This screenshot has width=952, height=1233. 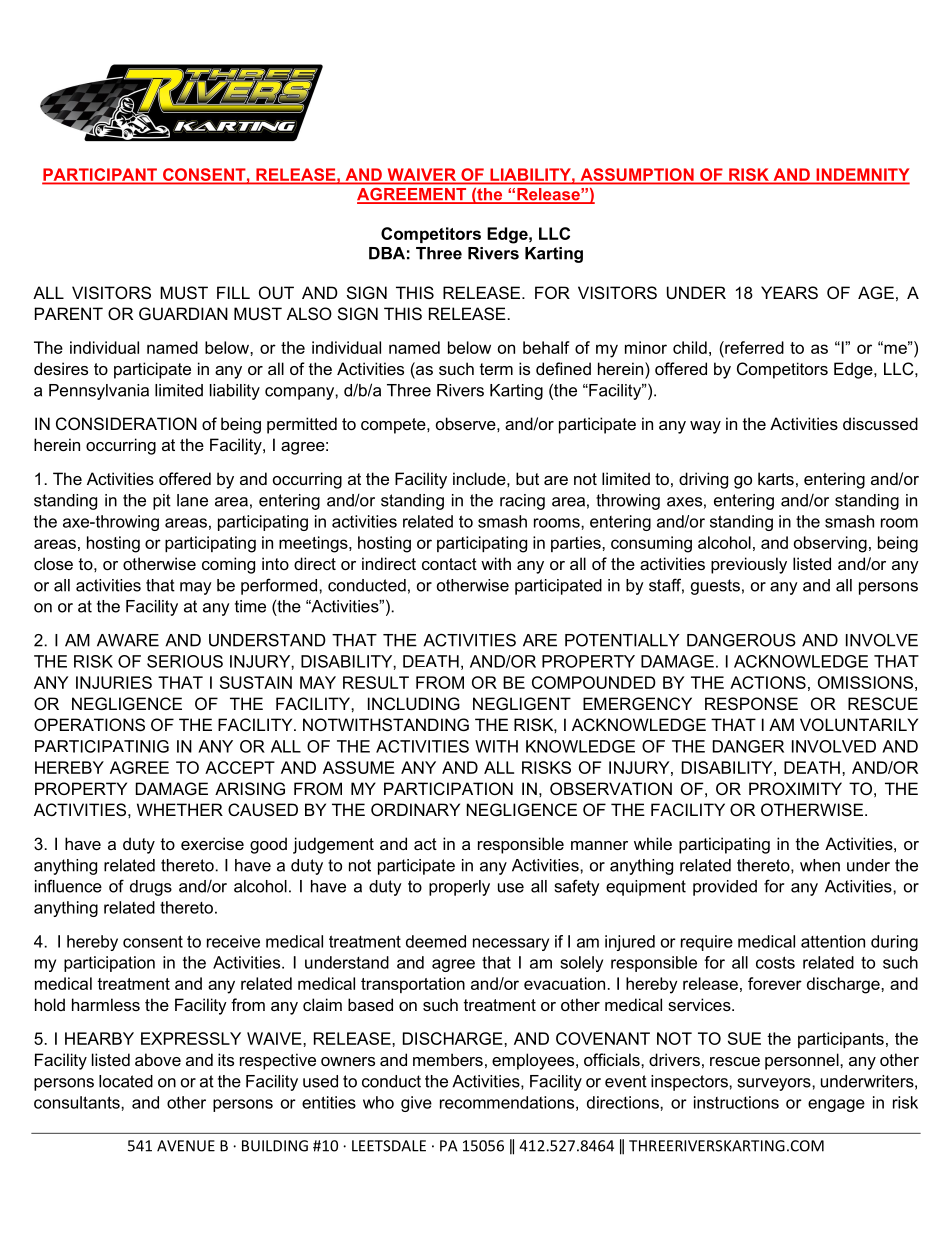 I want to click on when, so click(x=820, y=865).
